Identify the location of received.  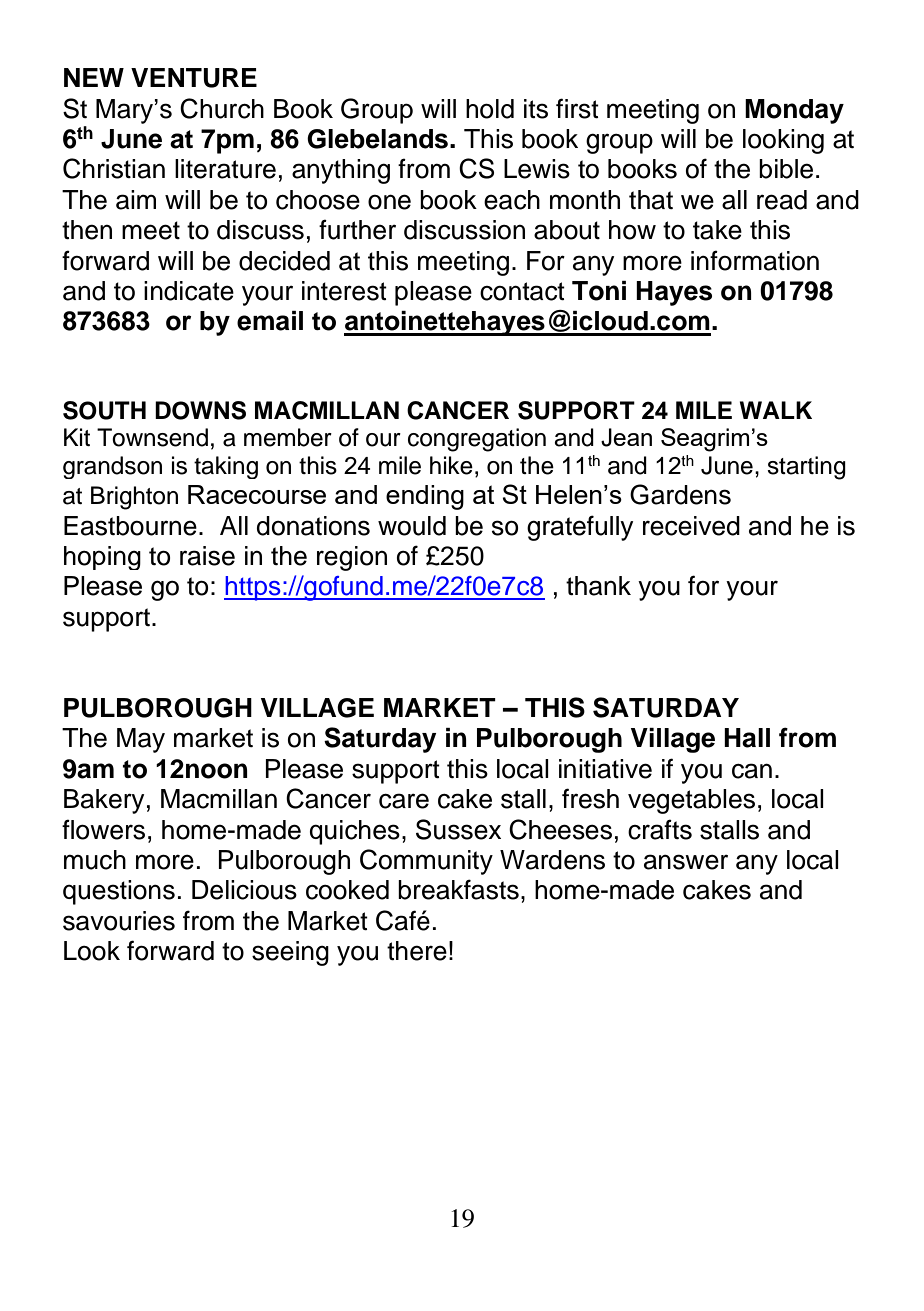
(691, 526).
